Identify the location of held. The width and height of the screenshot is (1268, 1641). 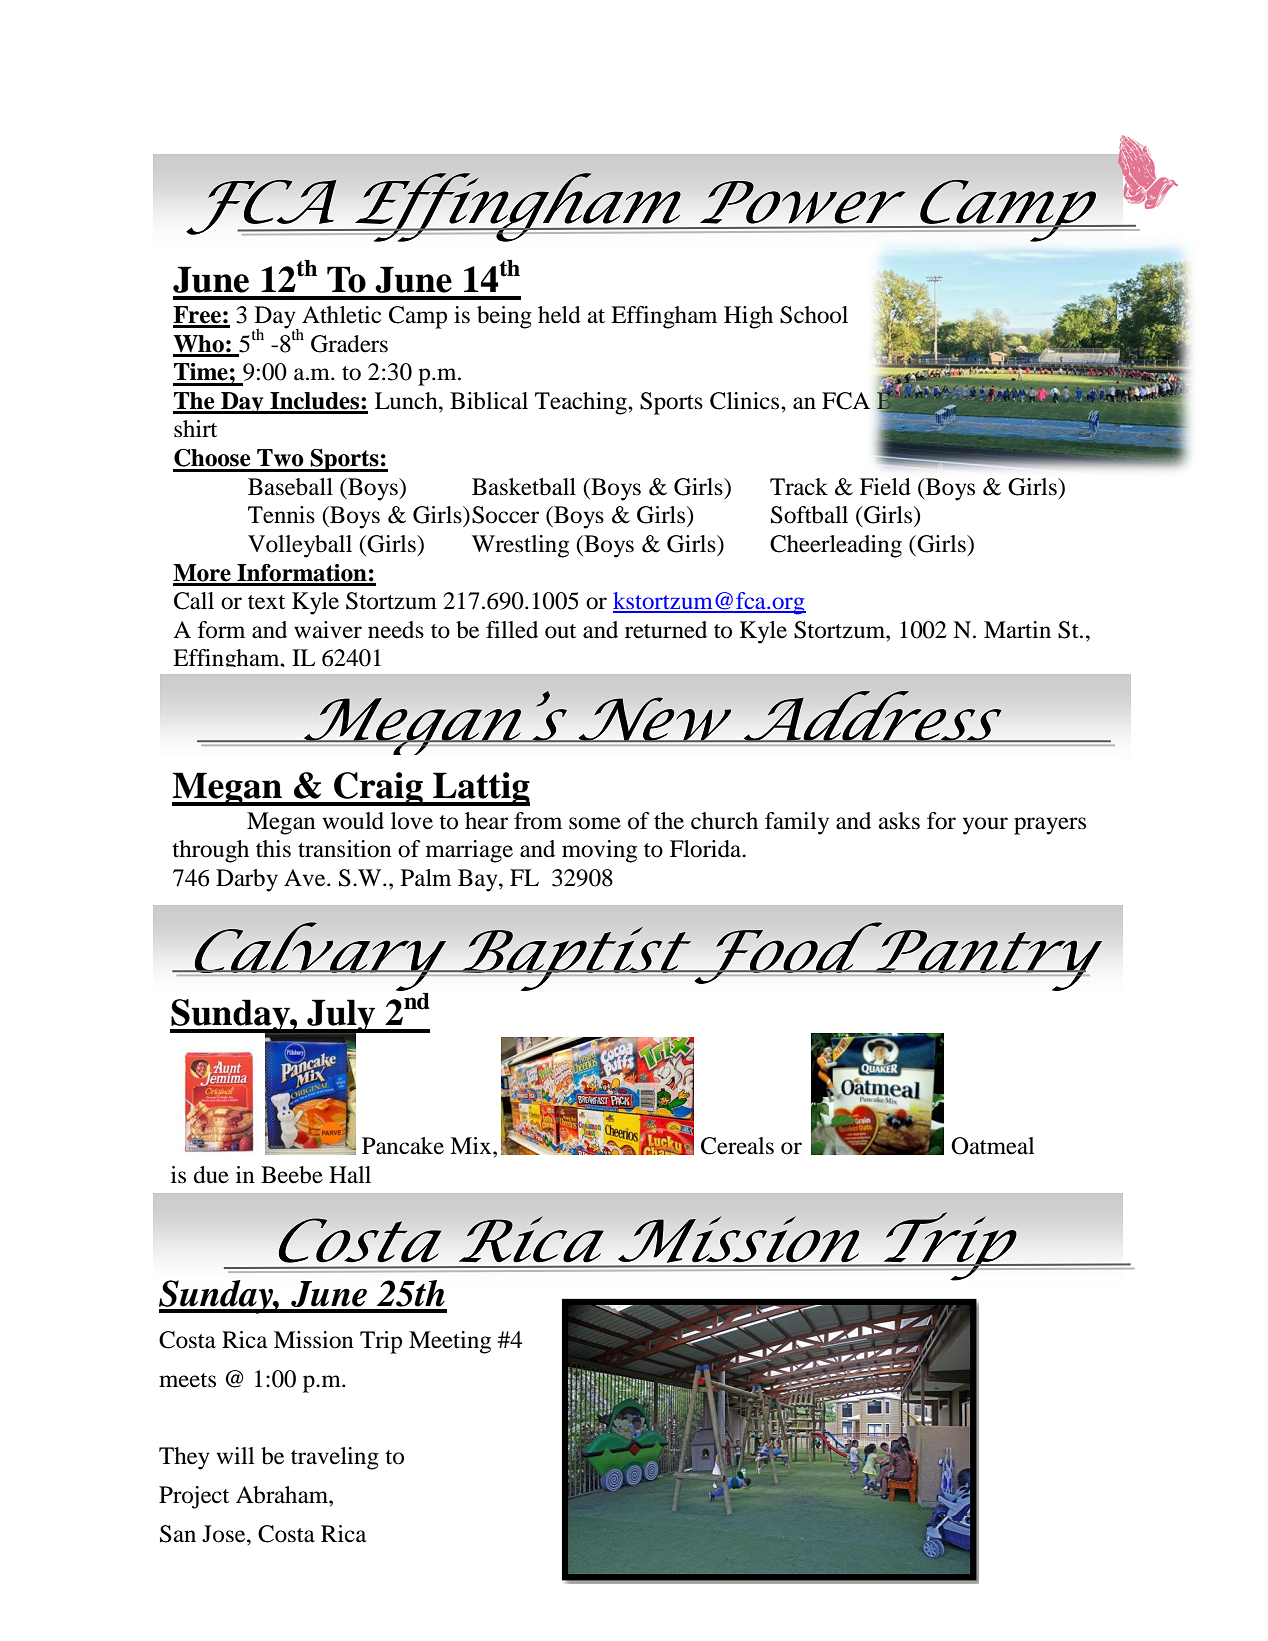
(559, 315).
